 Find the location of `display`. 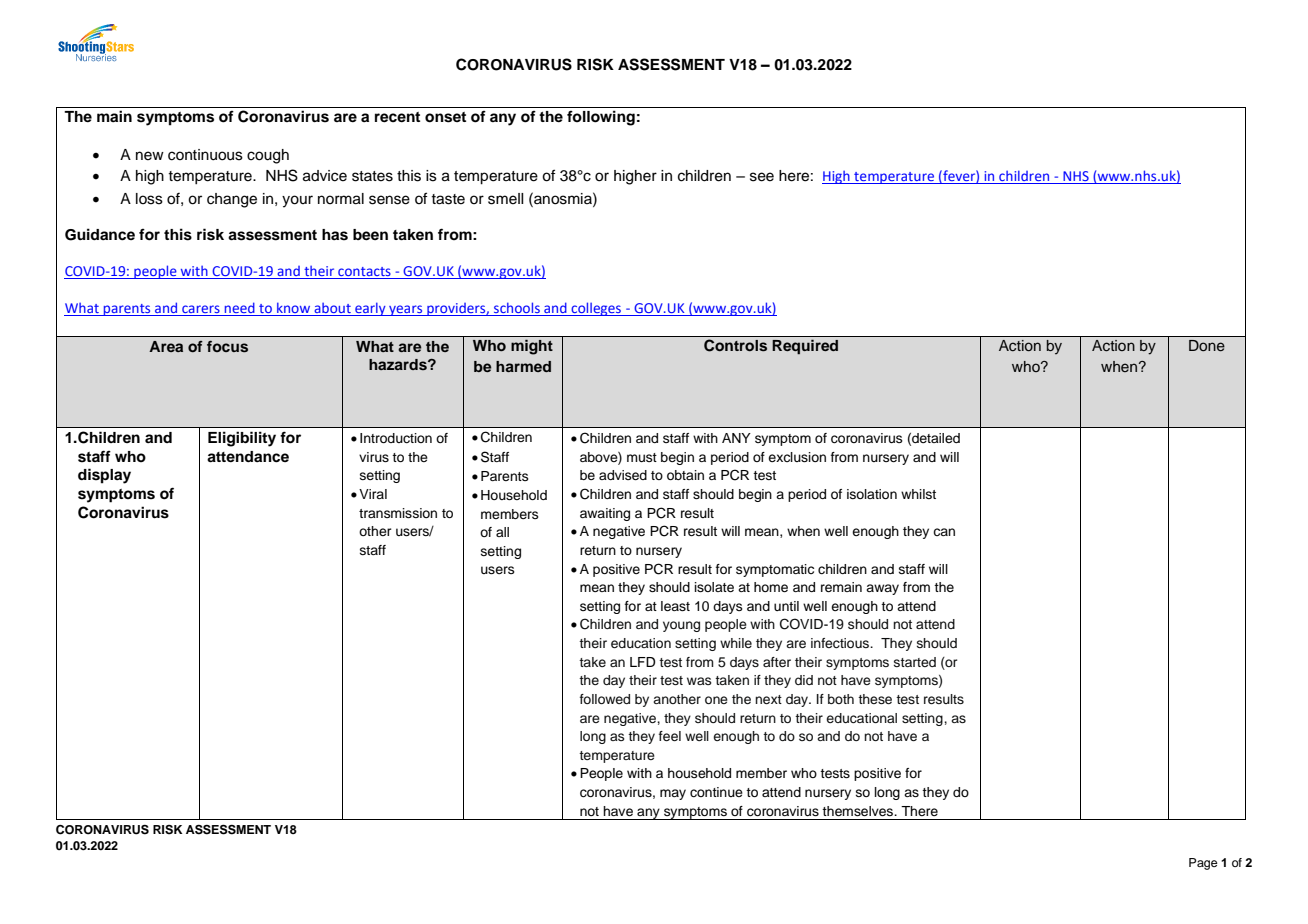

display is located at coordinates (104, 476).
